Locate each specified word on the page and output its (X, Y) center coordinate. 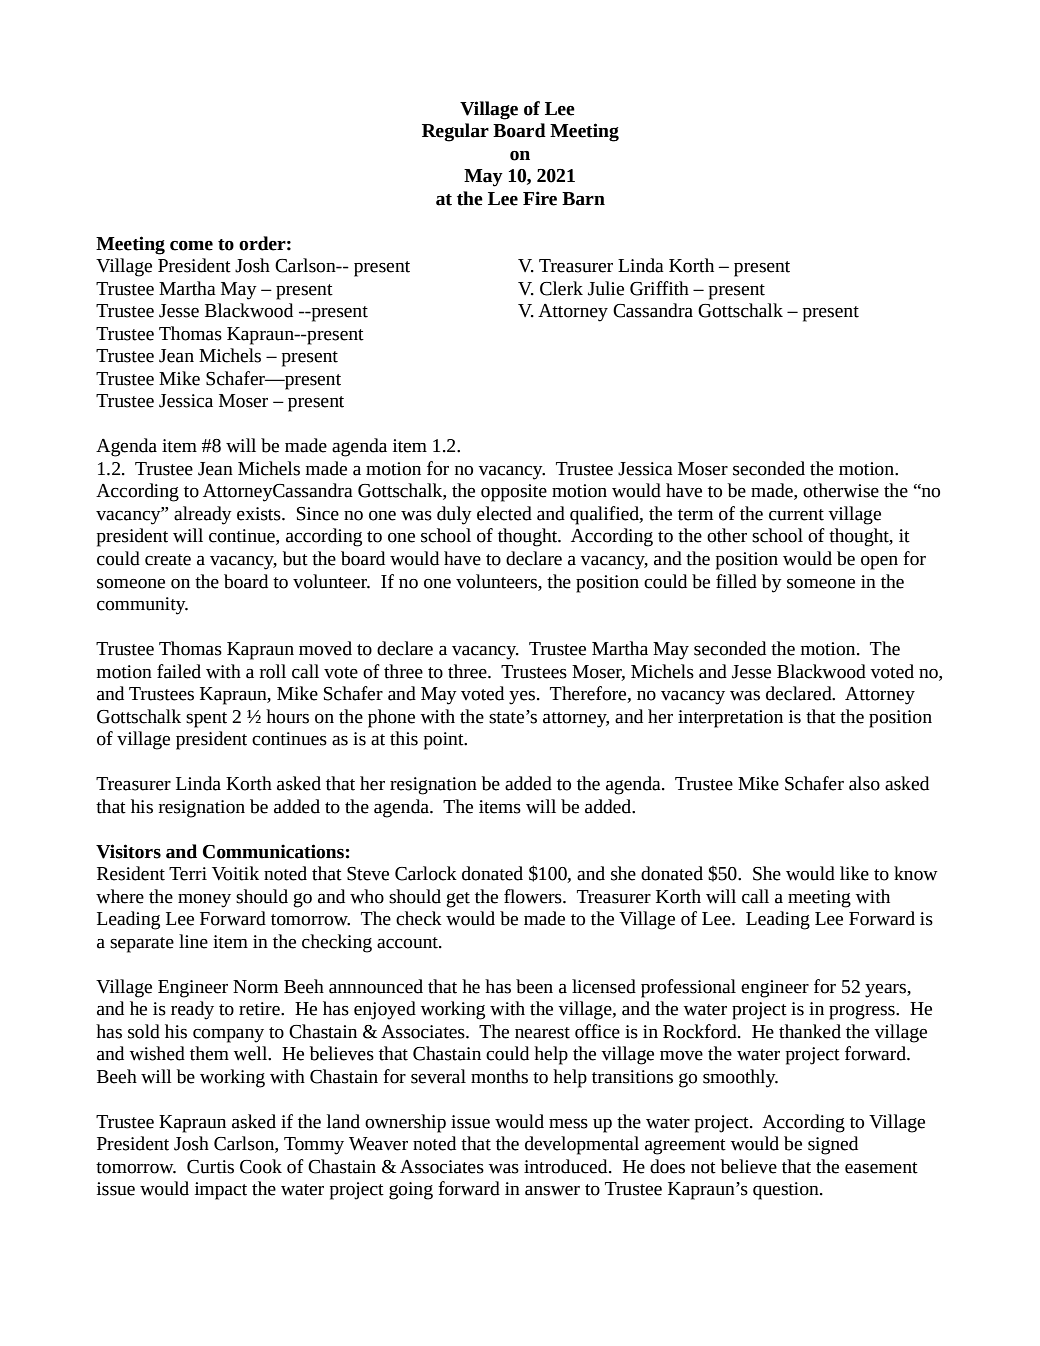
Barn (583, 199)
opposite (514, 493)
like (854, 873)
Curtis (210, 1167)
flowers (534, 896)
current (796, 515)
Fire (540, 198)
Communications (273, 851)
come (191, 246)
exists (260, 514)
